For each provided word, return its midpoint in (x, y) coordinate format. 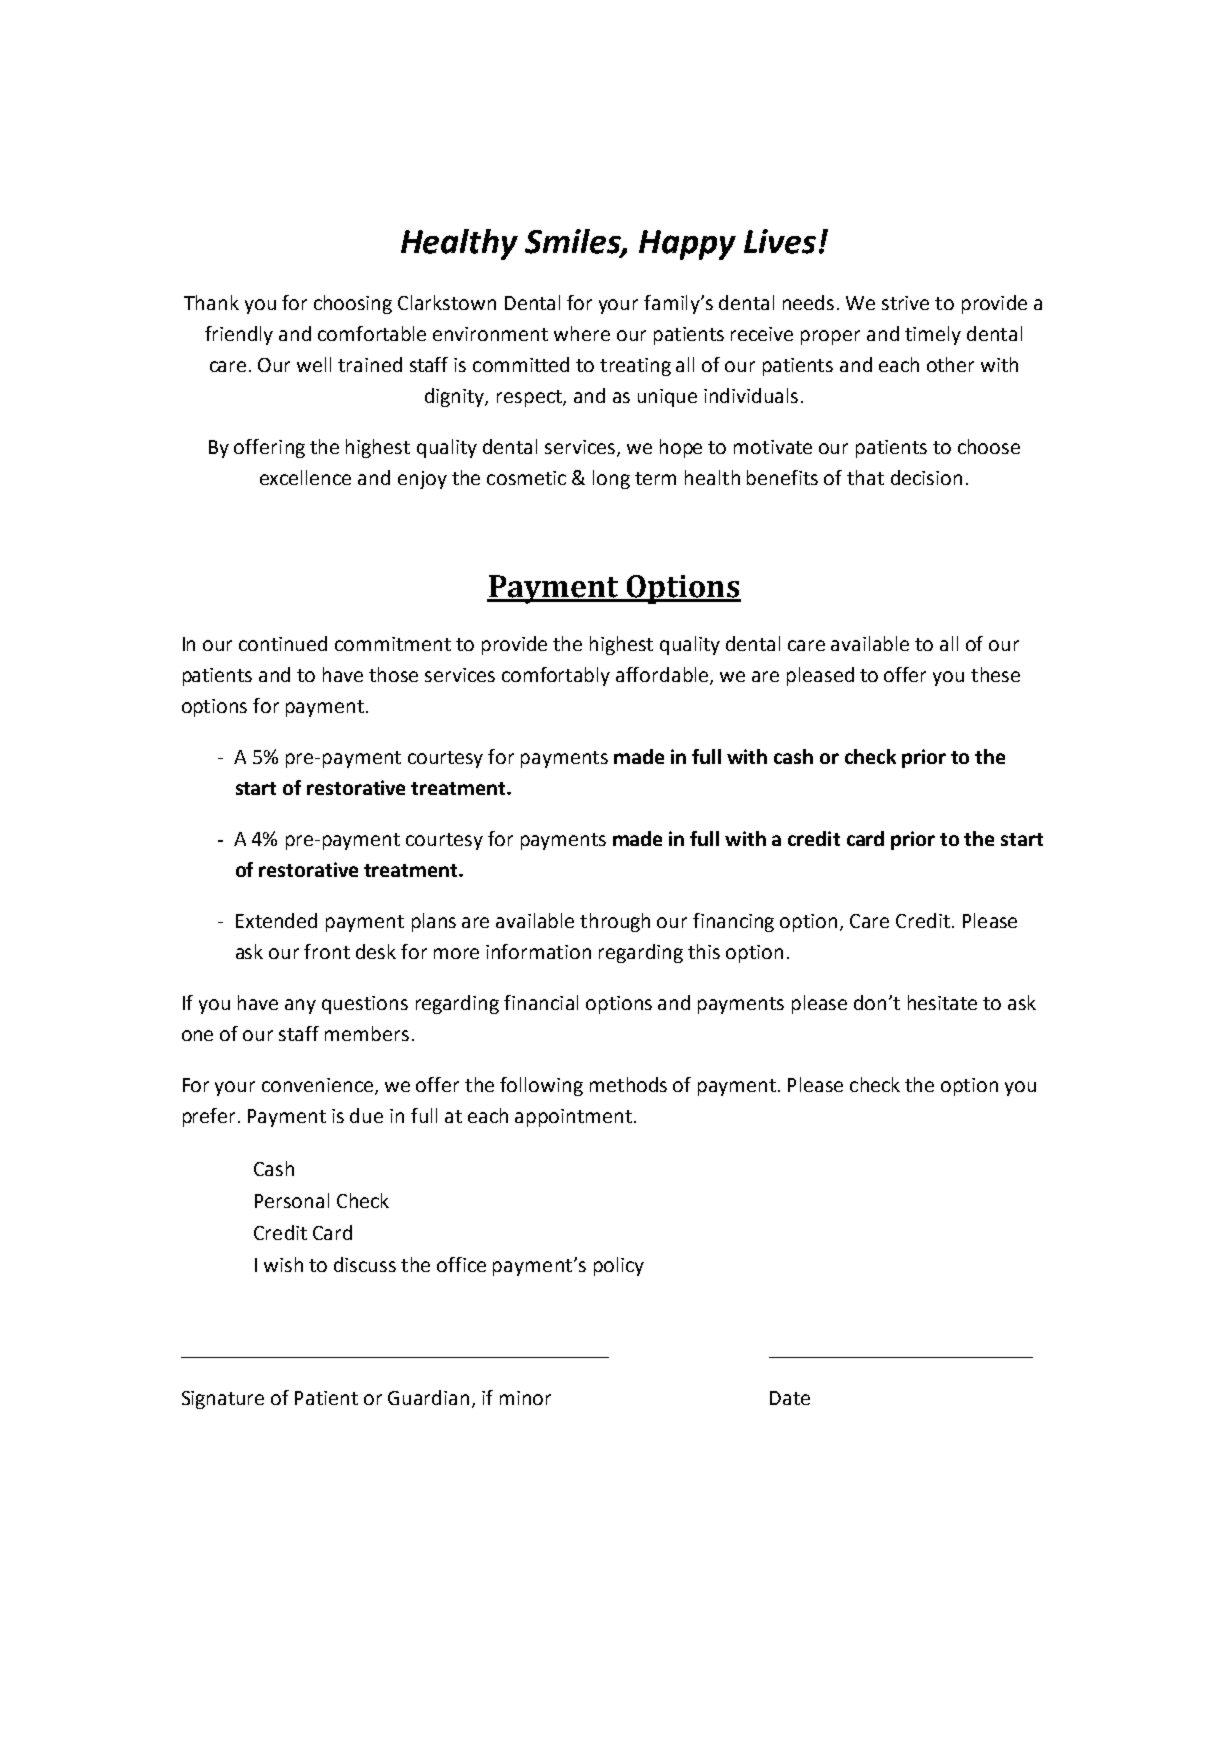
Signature (223, 1400)
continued (283, 643)
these (995, 674)
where (582, 333)
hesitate (942, 1002)
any (300, 1006)
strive (905, 303)
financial (541, 1002)
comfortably (556, 676)
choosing (353, 304)
